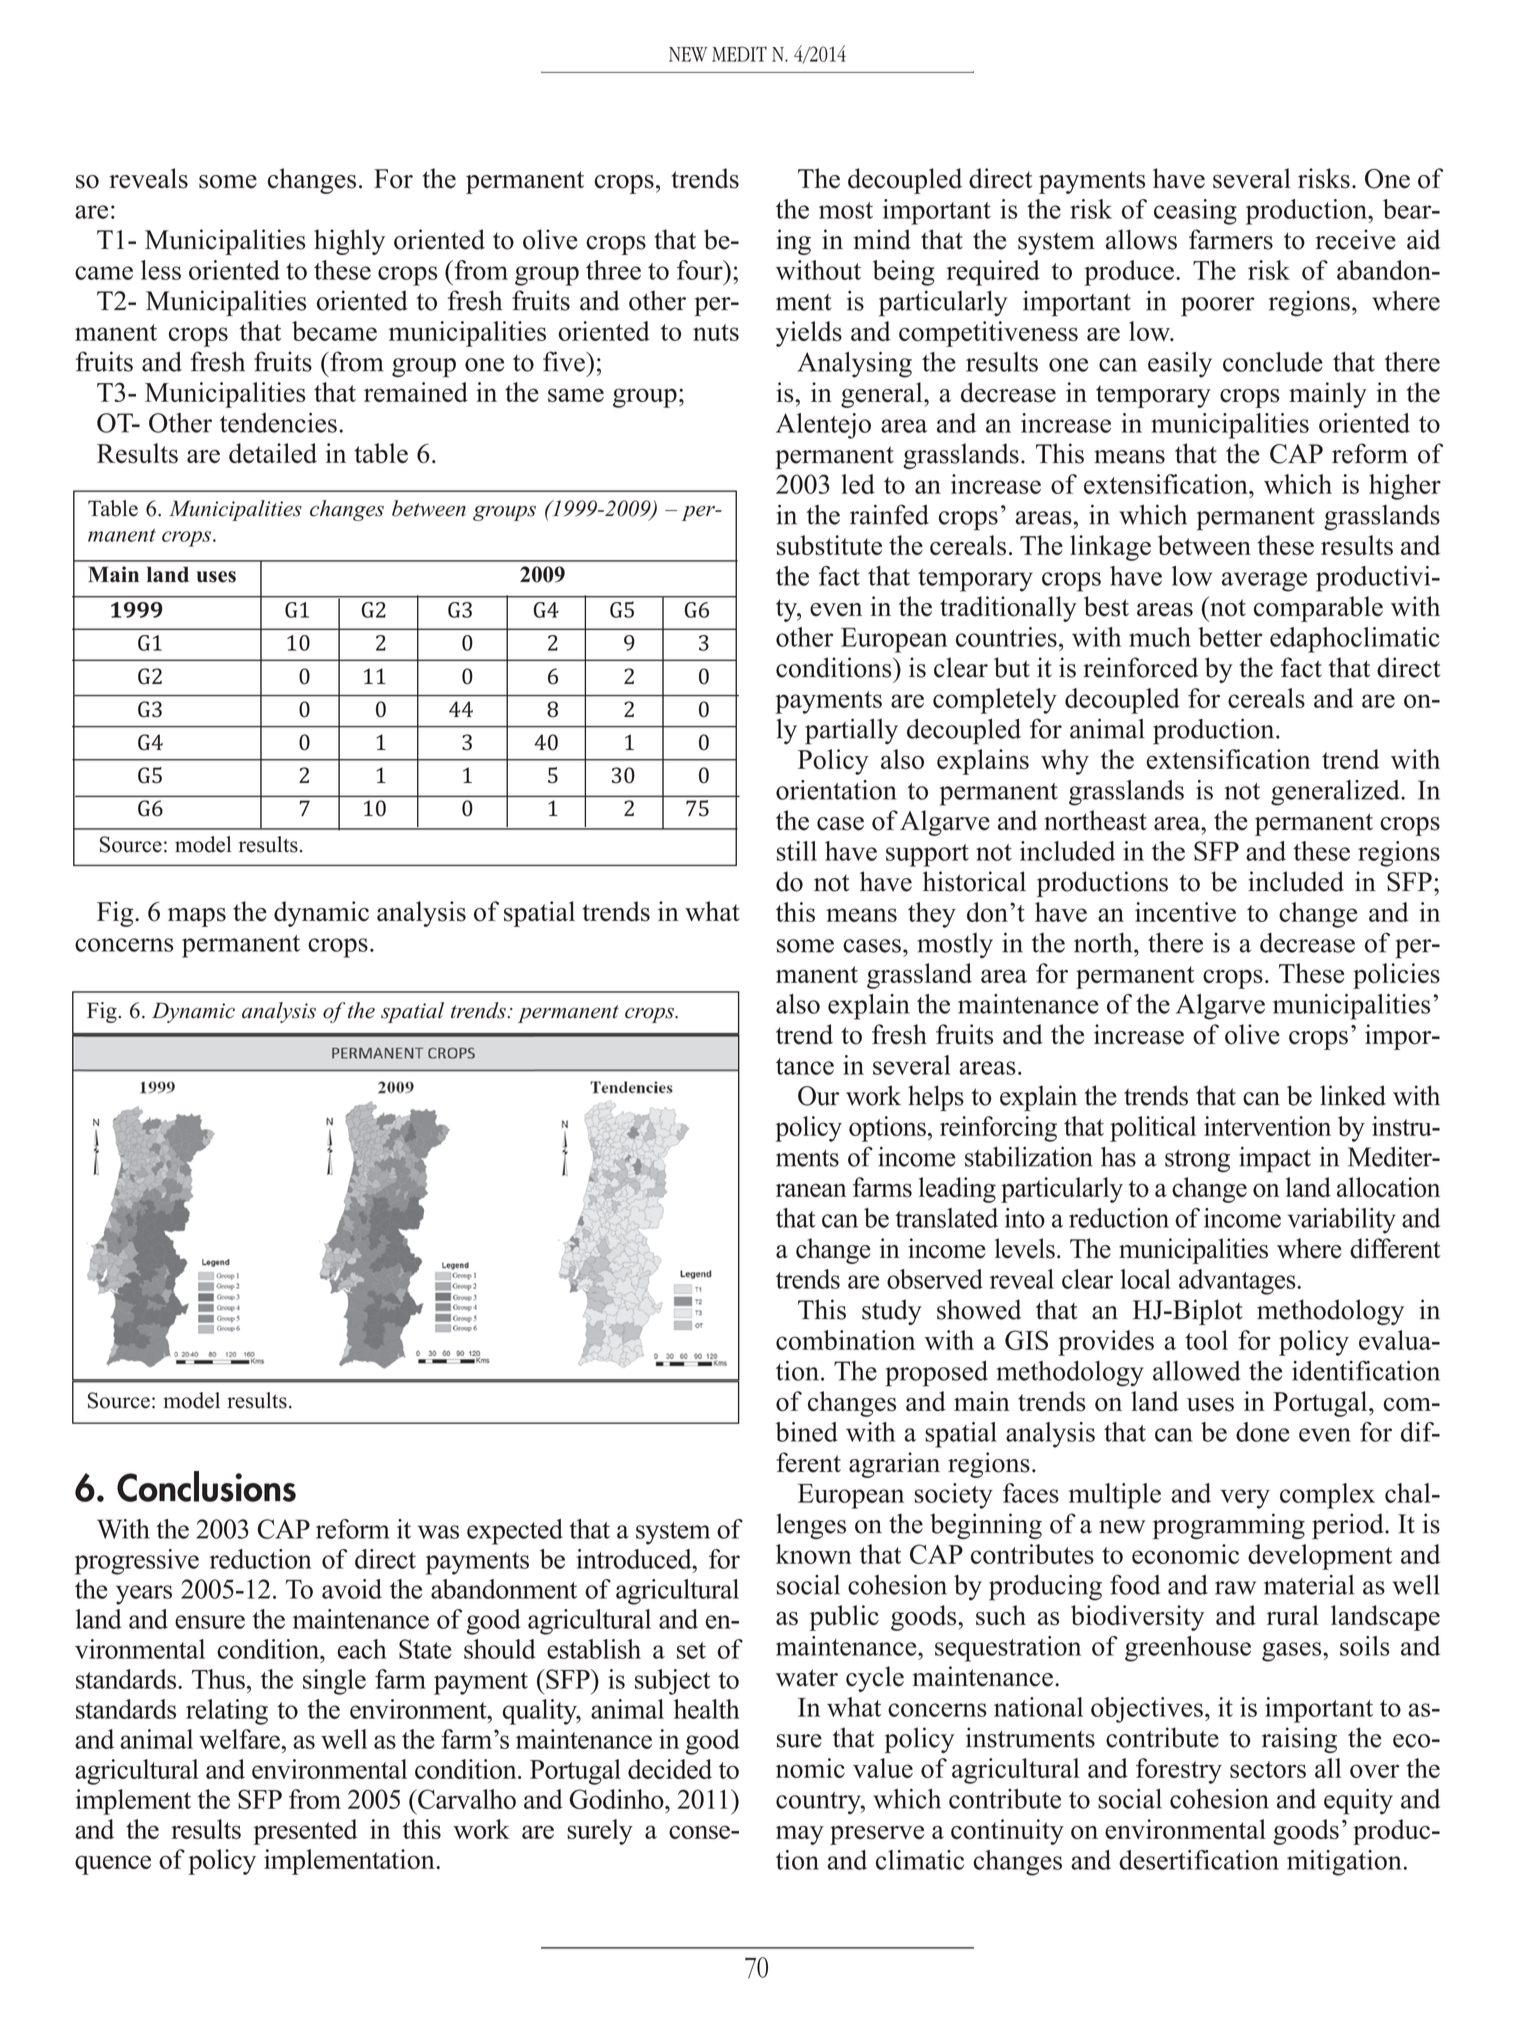 The width and height of the document is (1515, 2020). Describe the element at coordinates (797, 851) in the document. I see `still` at that location.
